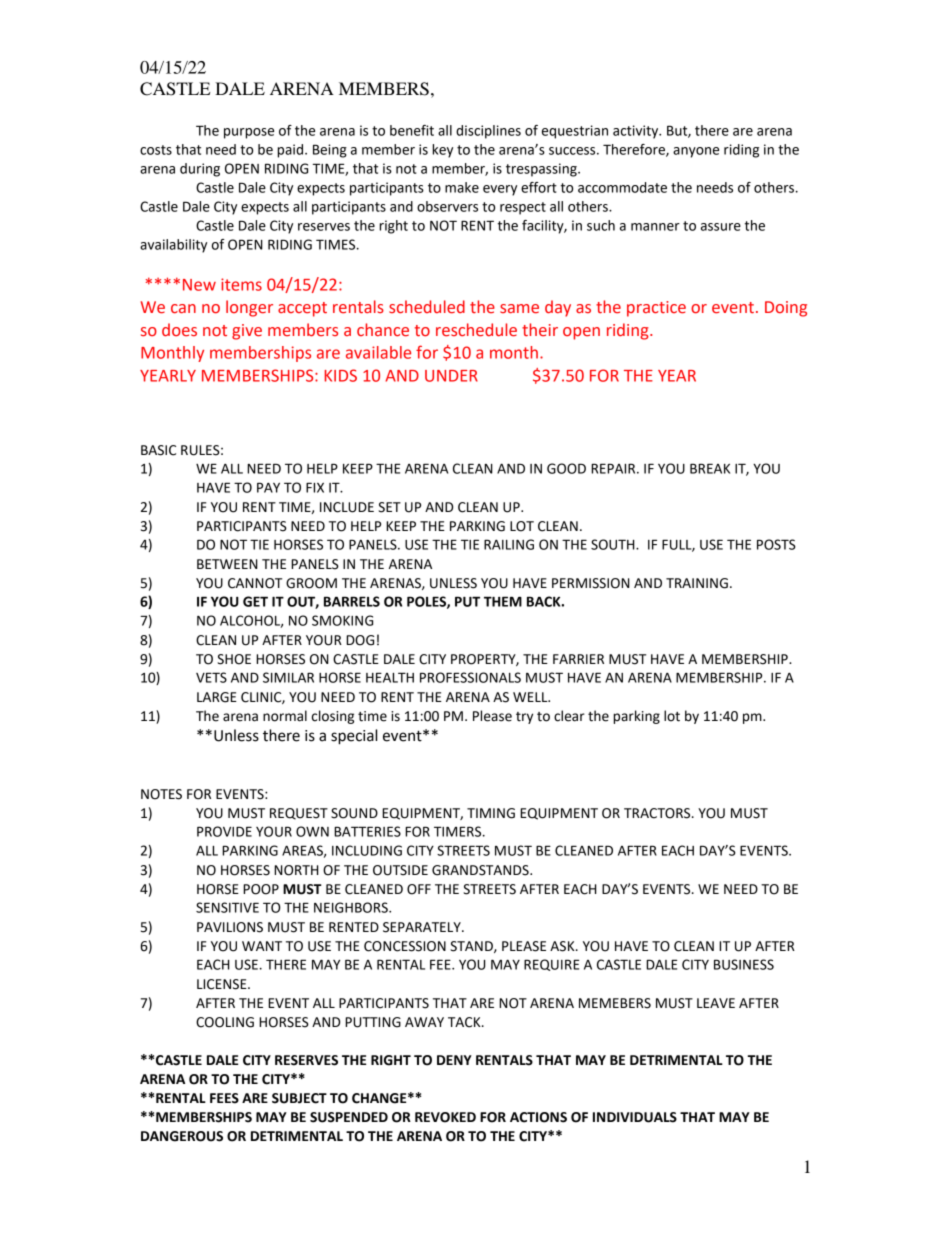  What do you see at coordinates (268, 487) in the screenshot?
I see `PAY` at bounding box center [268, 487].
